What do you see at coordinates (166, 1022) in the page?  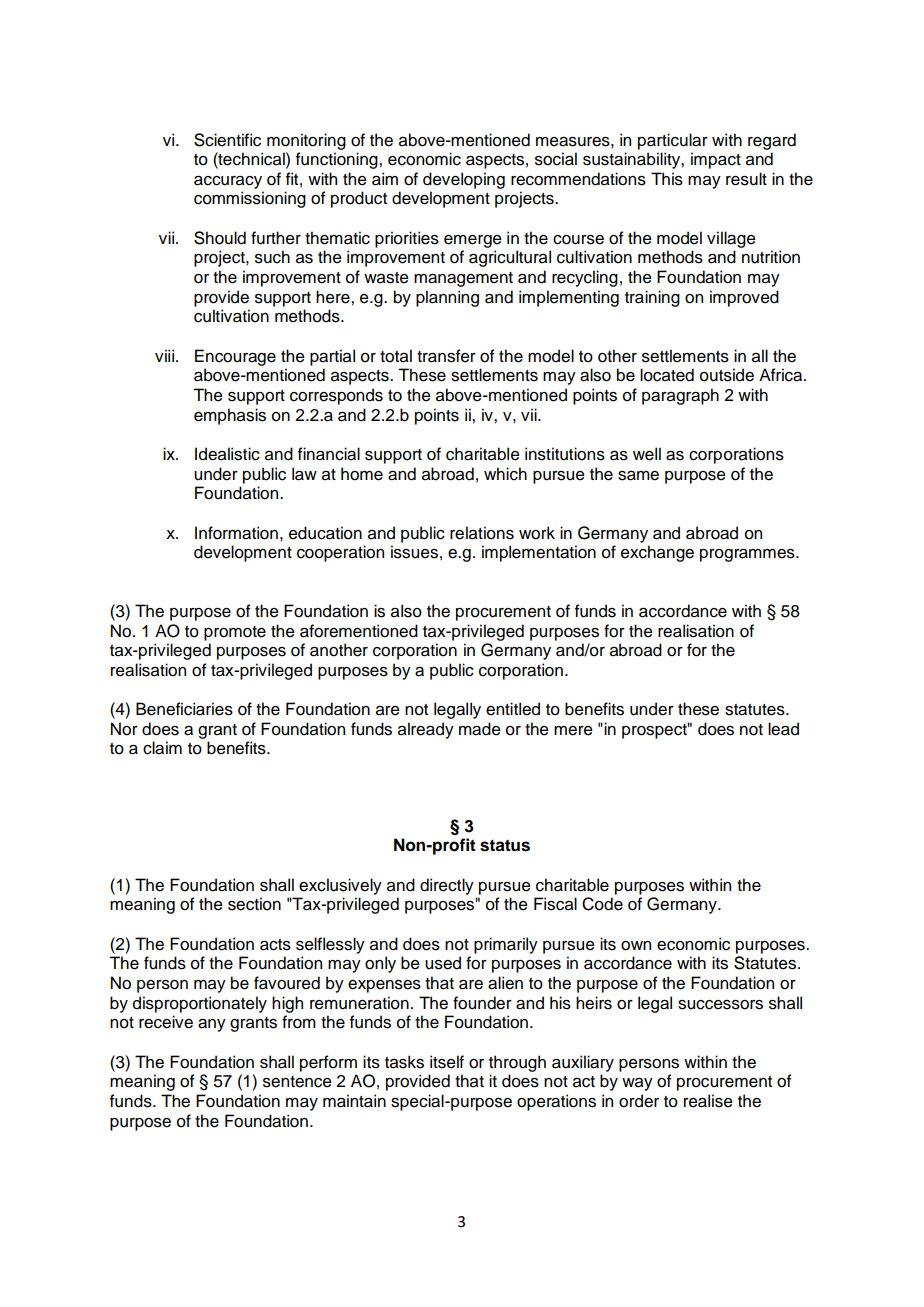 I see `receive` at bounding box center [166, 1022].
